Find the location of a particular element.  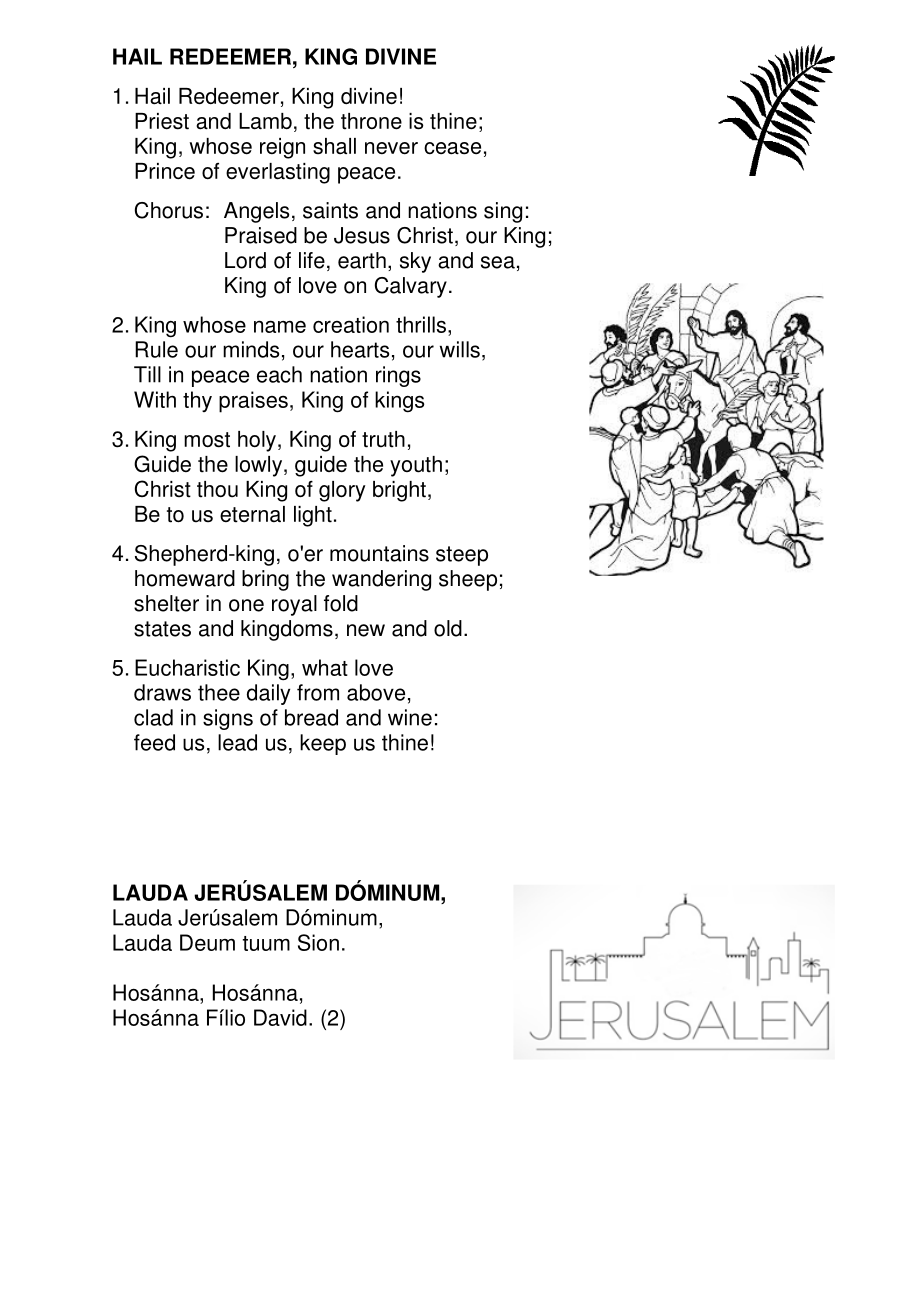

what is located at coordinates (325, 667).
